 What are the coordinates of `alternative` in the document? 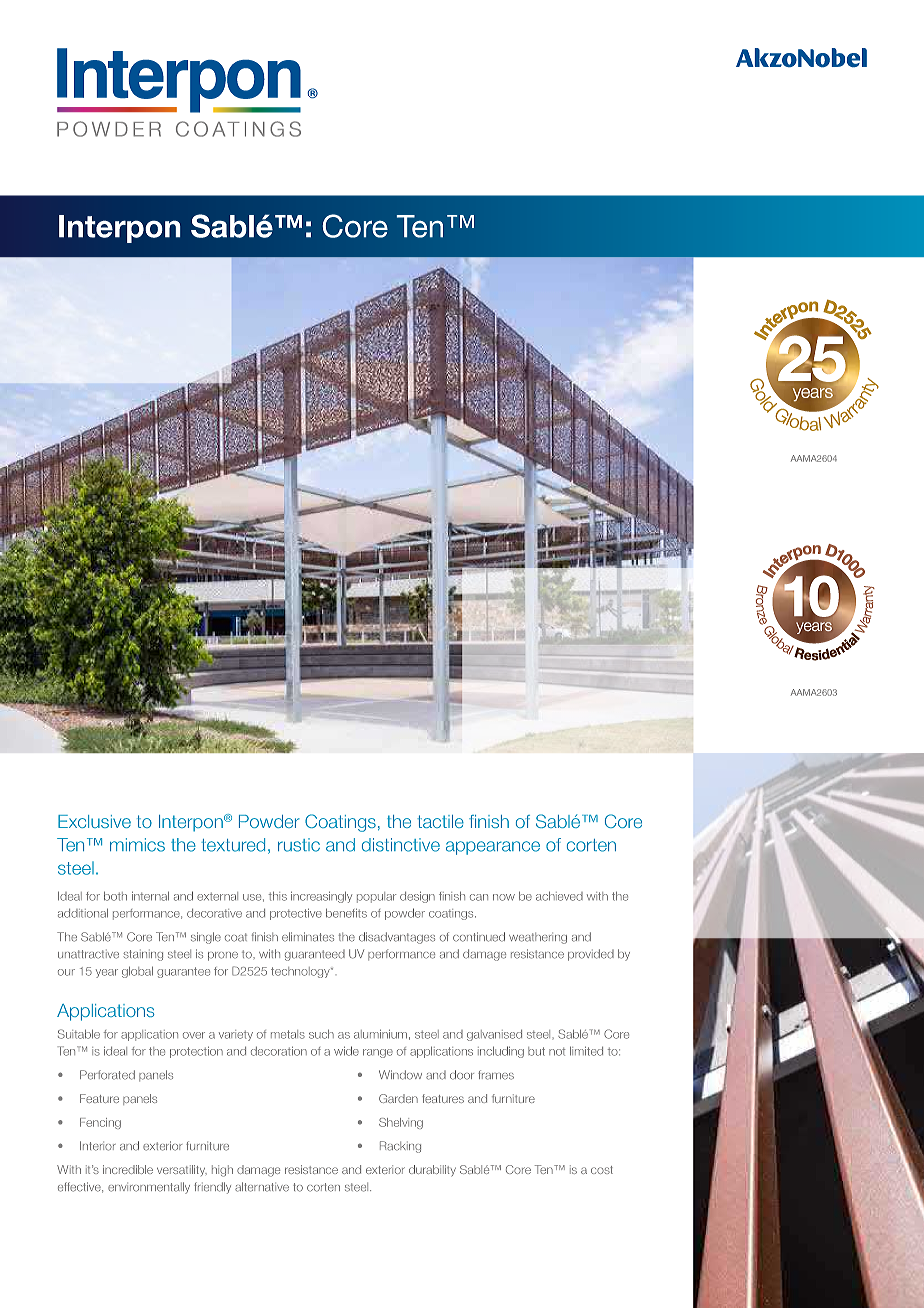 It's located at (262, 1187).
